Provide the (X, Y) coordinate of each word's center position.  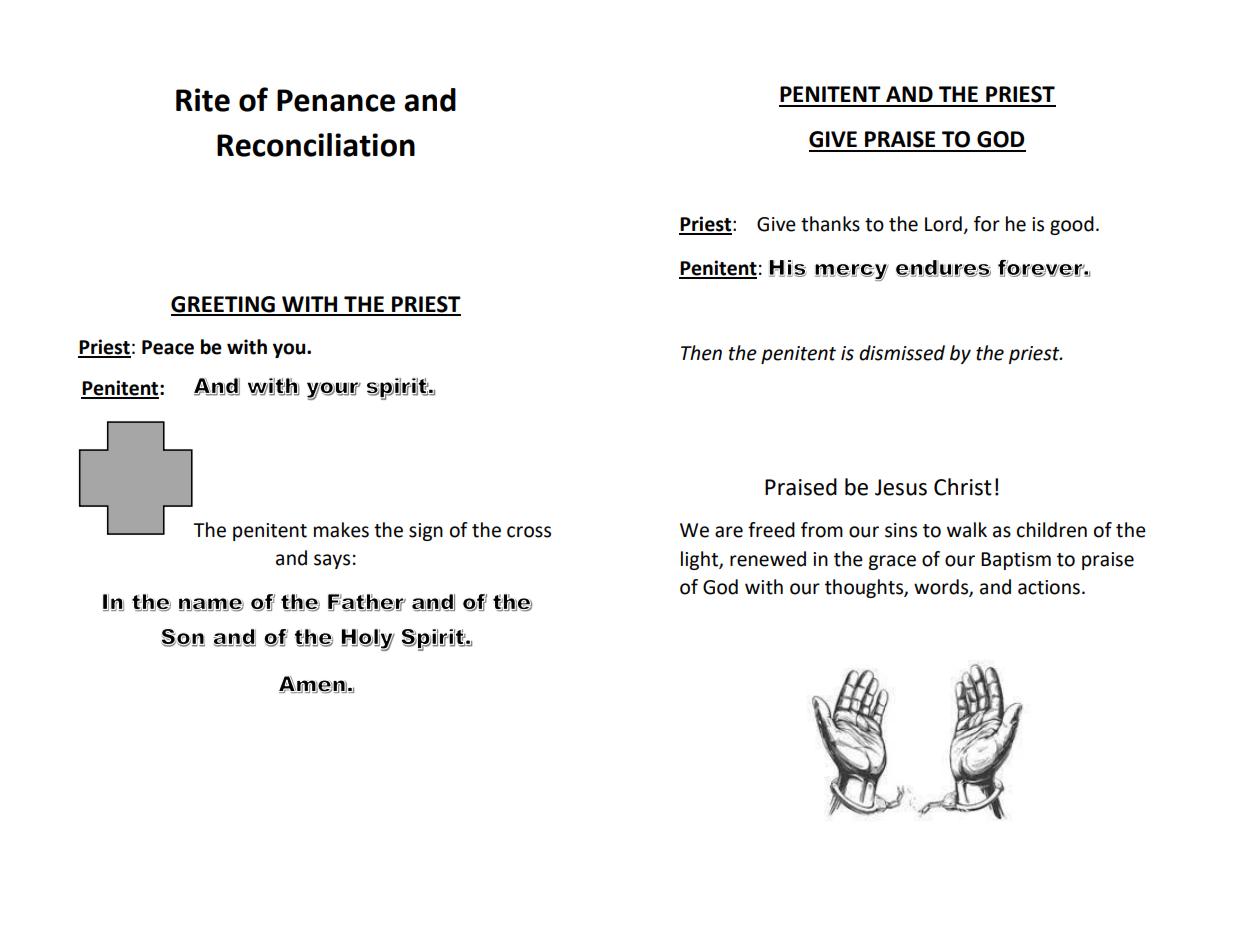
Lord (943, 224)
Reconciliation (316, 145)
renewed (768, 559)
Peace (168, 347)
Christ (963, 487)
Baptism (1016, 561)
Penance (336, 100)
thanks (830, 224)
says (332, 561)
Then (701, 353)
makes (341, 530)
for (987, 224)
